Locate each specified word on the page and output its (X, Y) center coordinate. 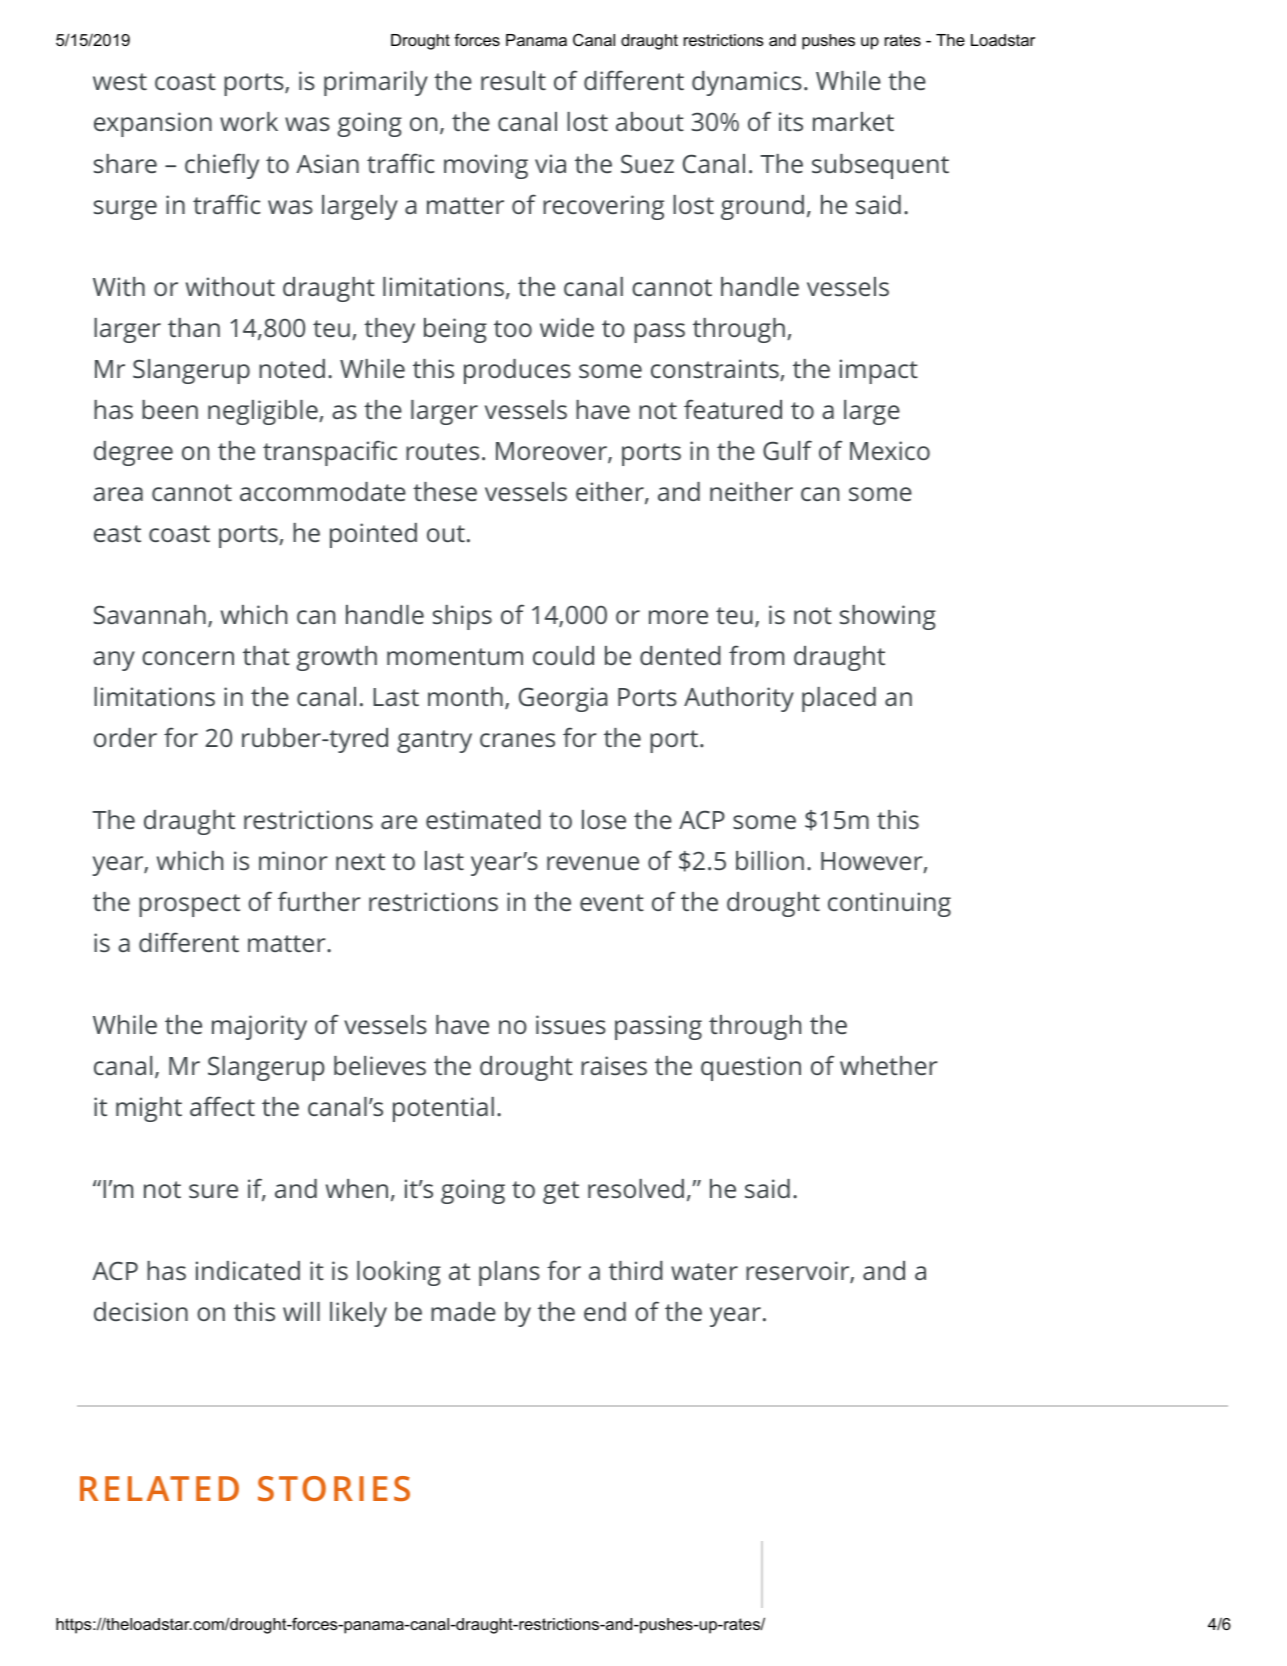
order (125, 737)
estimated (483, 819)
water (704, 1271)
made (463, 1311)
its (791, 121)
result (513, 80)
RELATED (159, 1488)
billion (770, 860)
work (249, 121)
